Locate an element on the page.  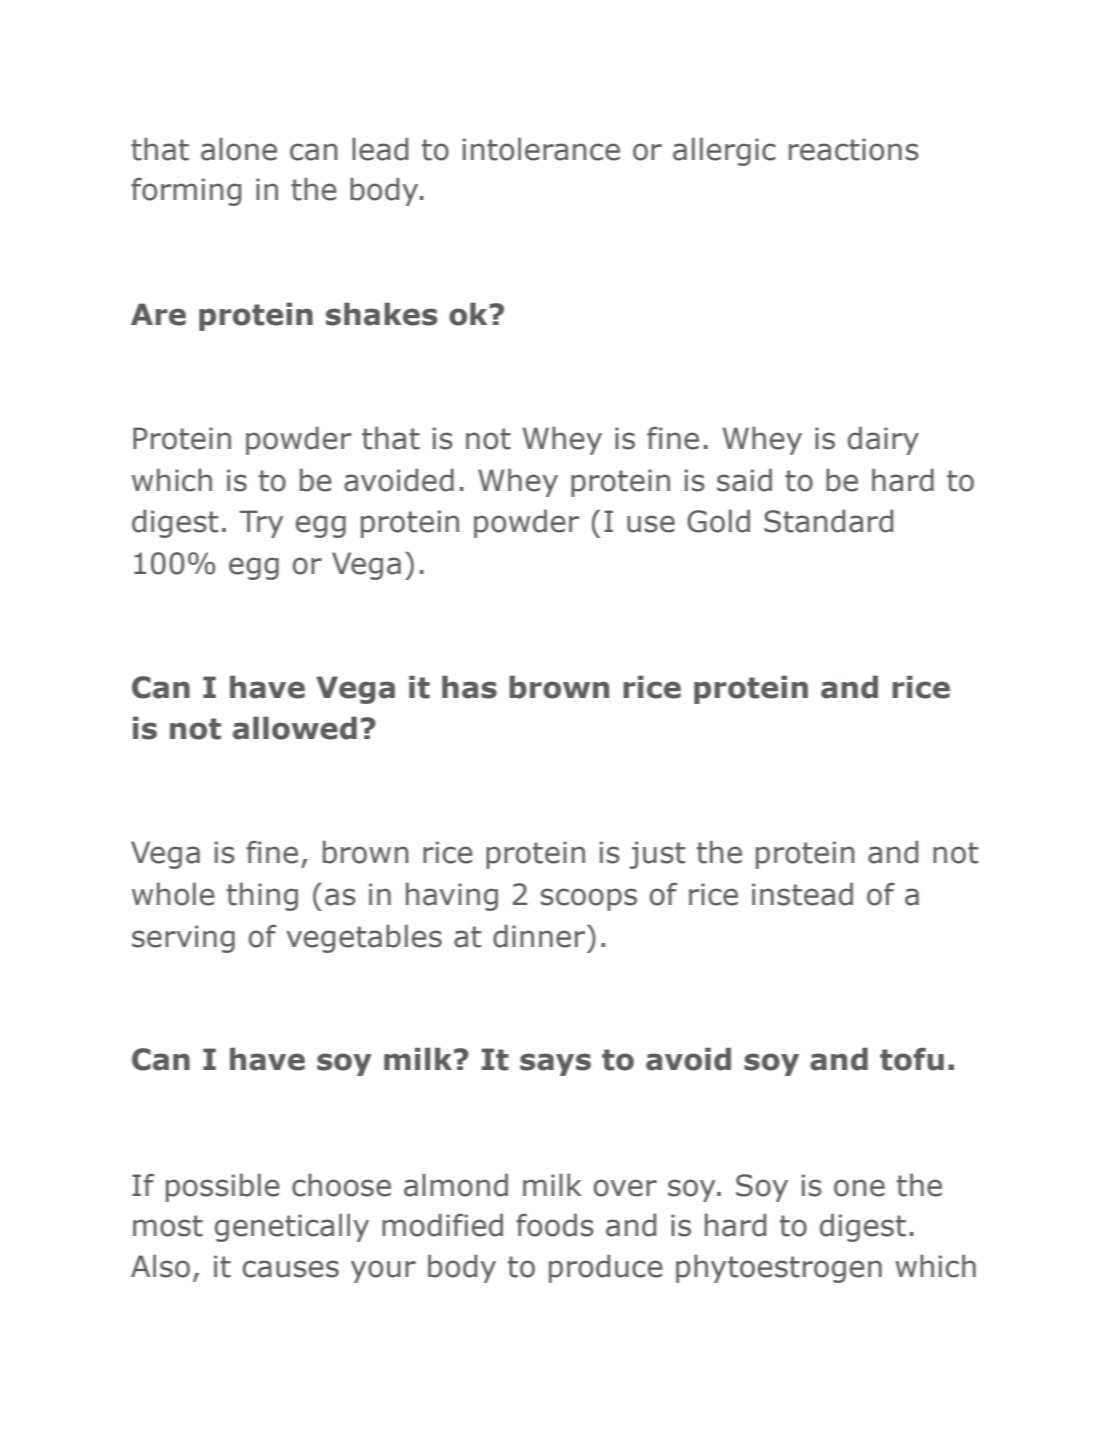
reactions is located at coordinates (854, 149).
